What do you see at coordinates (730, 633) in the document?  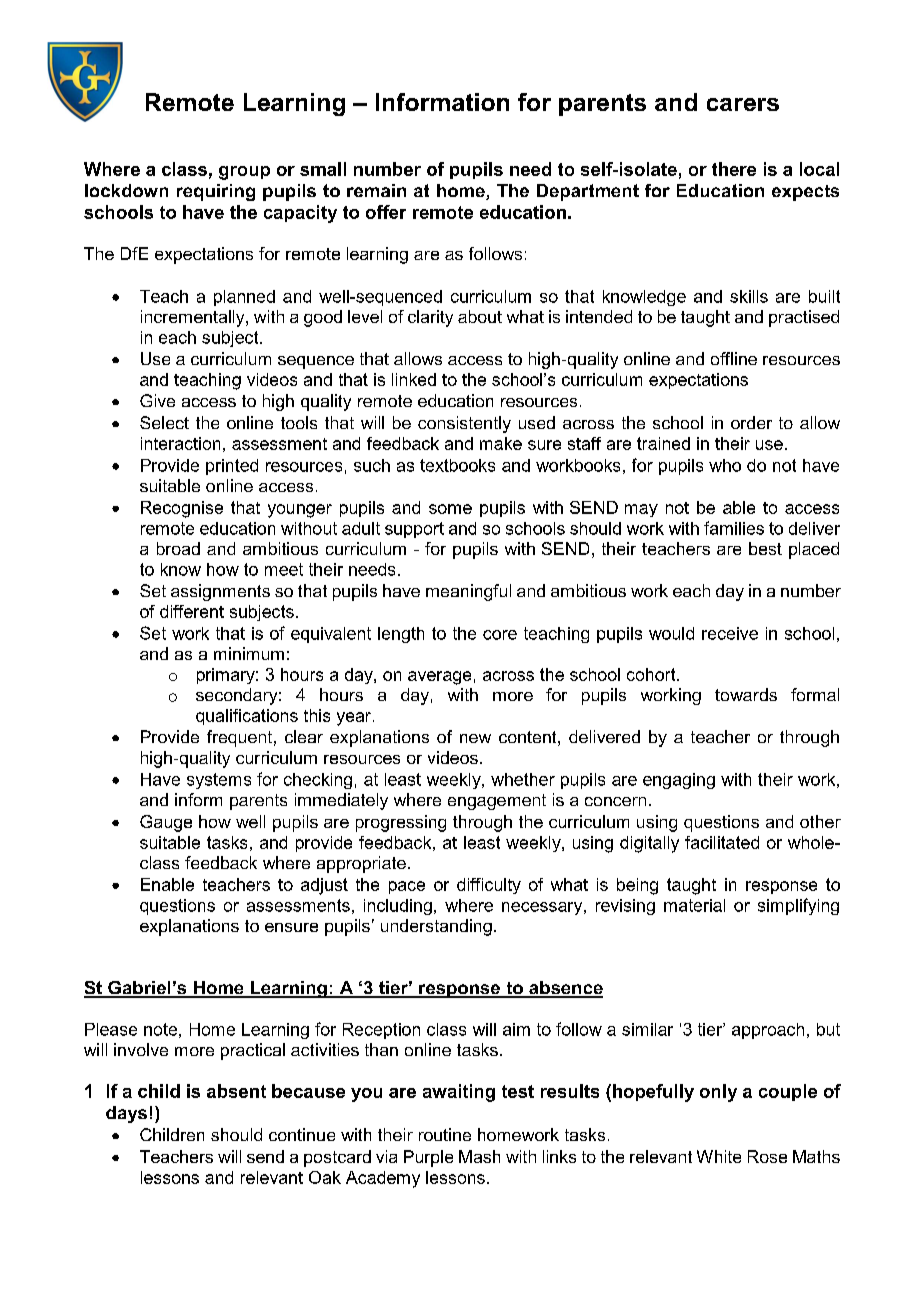 I see `receive` at bounding box center [730, 633].
